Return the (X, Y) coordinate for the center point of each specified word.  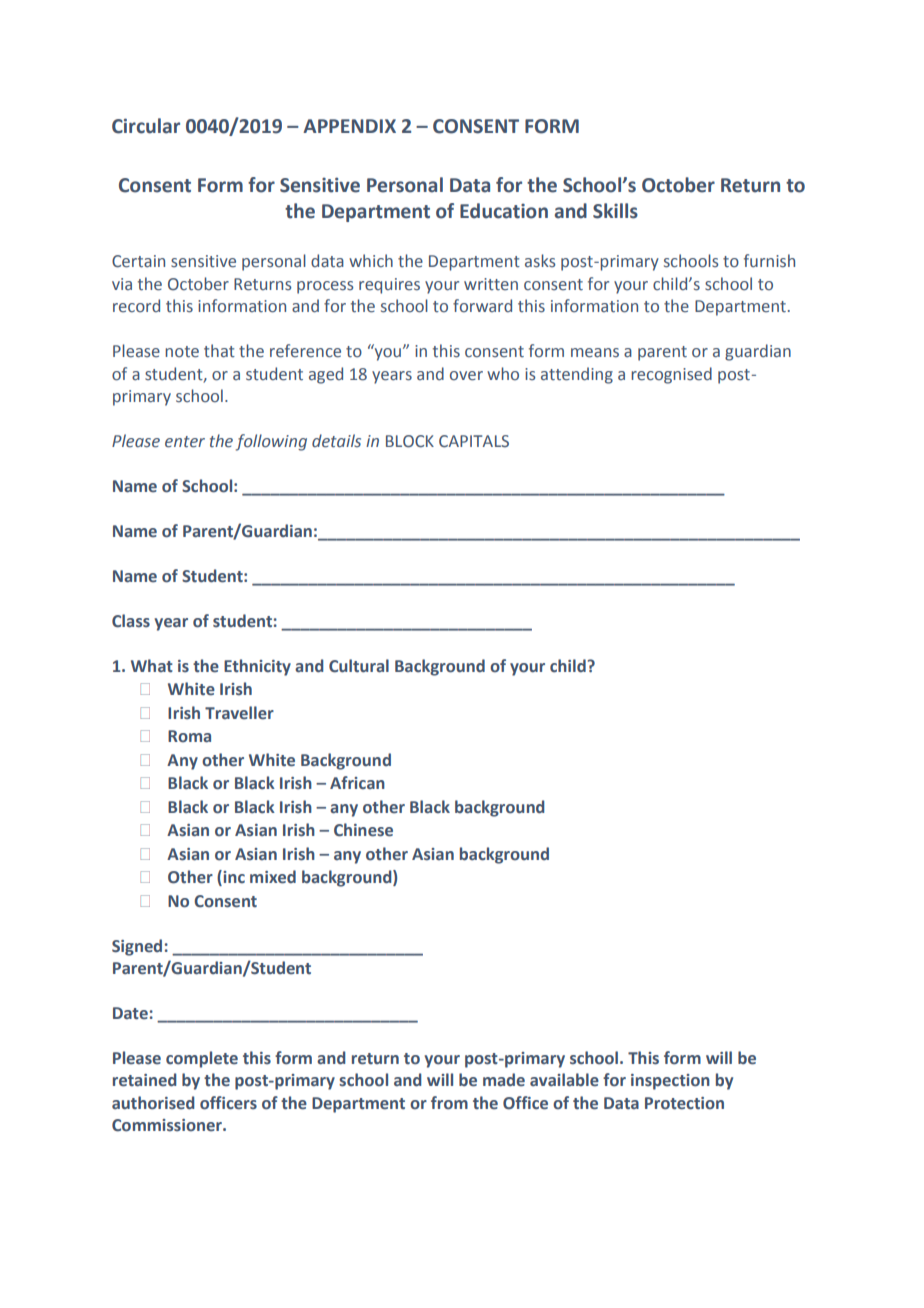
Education (504, 211)
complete (202, 1059)
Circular (146, 126)
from (449, 1103)
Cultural (359, 666)
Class (131, 621)
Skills (615, 211)
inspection (670, 1082)
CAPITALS (474, 441)
